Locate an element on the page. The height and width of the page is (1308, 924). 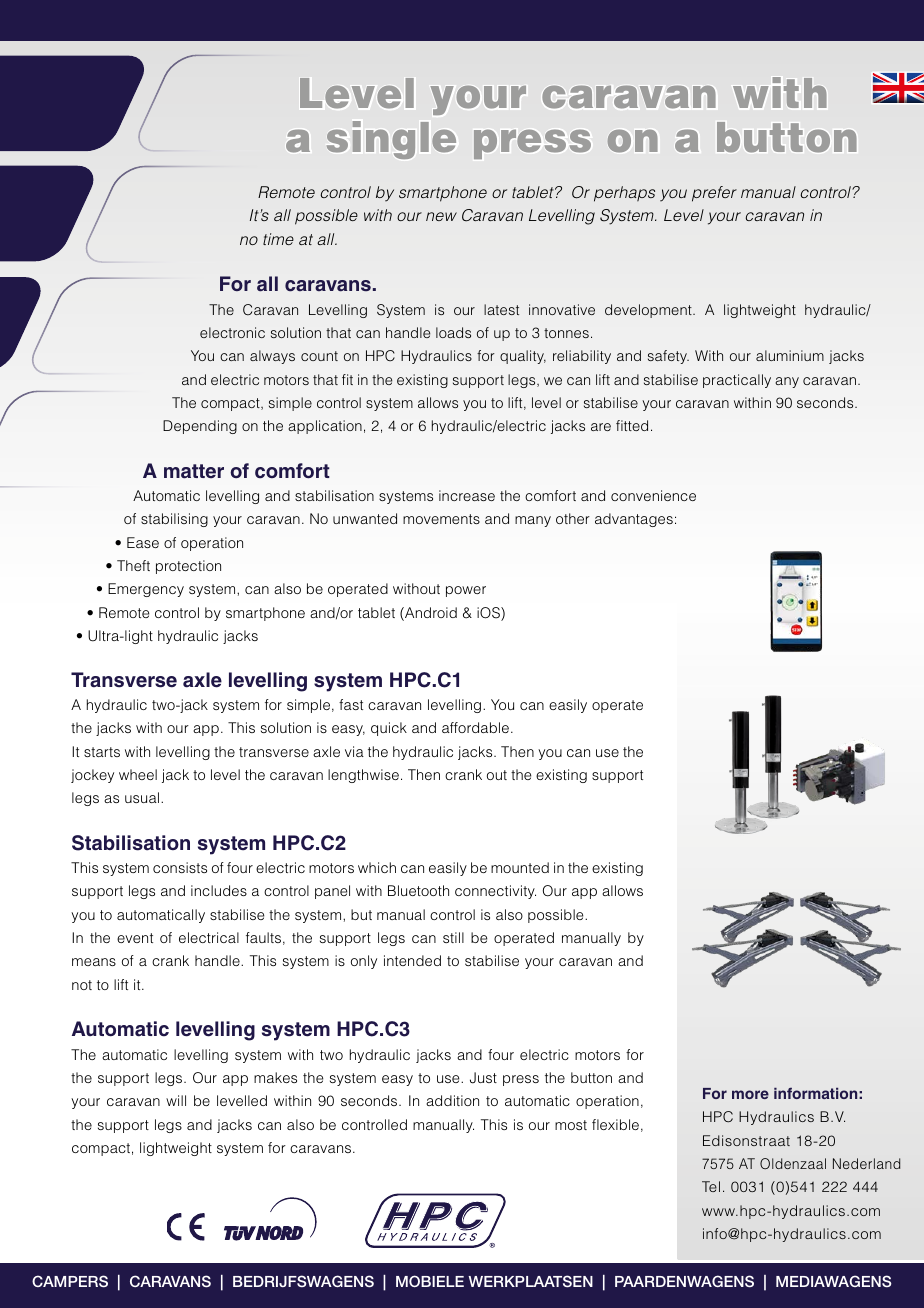
time is located at coordinates (278, 239).
